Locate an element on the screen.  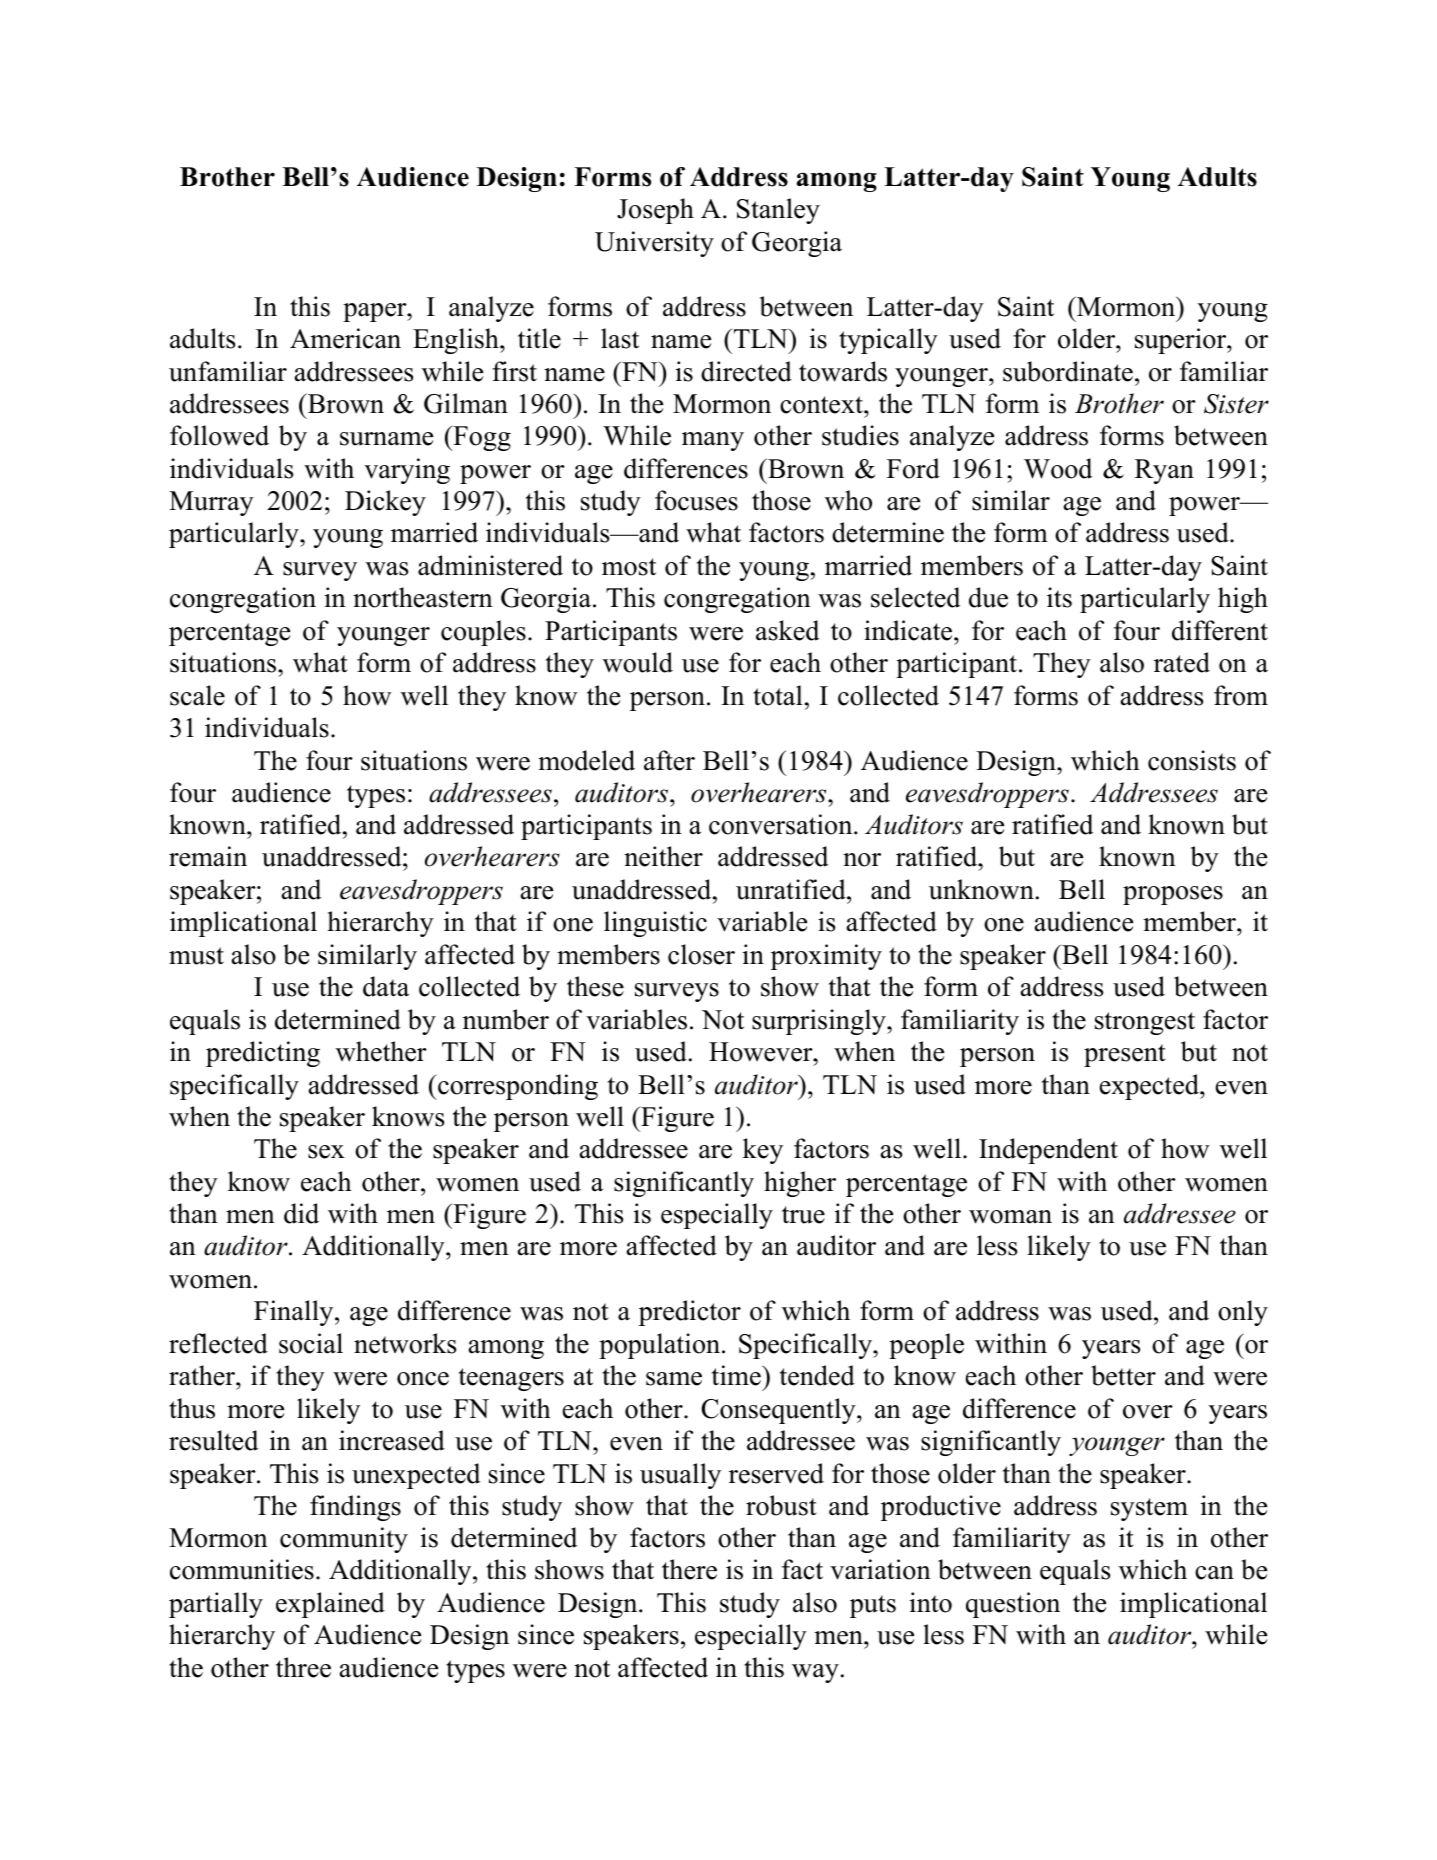
University is located at coordinates (654, 244).
